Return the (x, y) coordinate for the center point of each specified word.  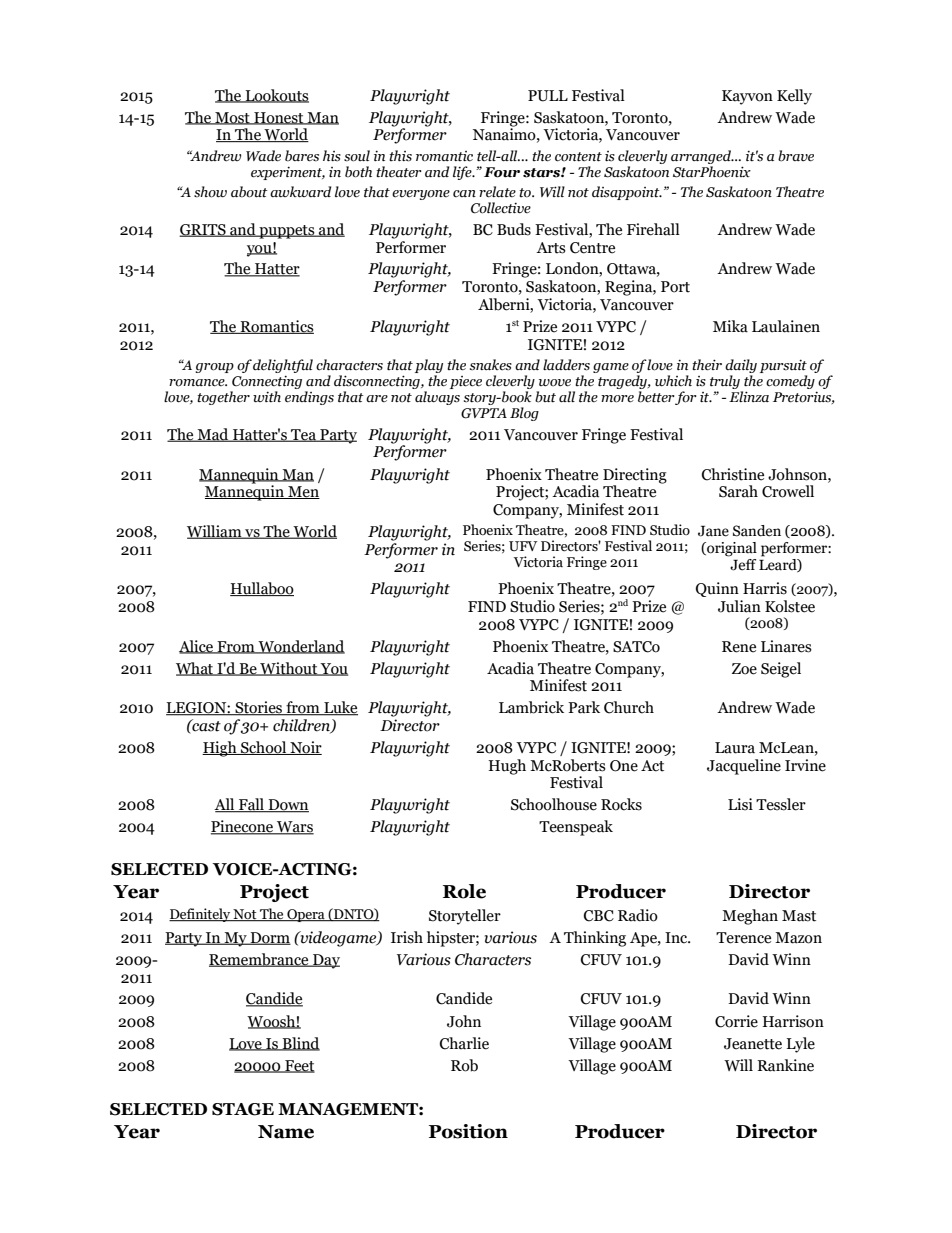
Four (502, 172)
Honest (279, 118)
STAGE (243, 1109)
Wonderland (300, 647)
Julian (739, 606)
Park (584, 707)
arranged (702, 157)
